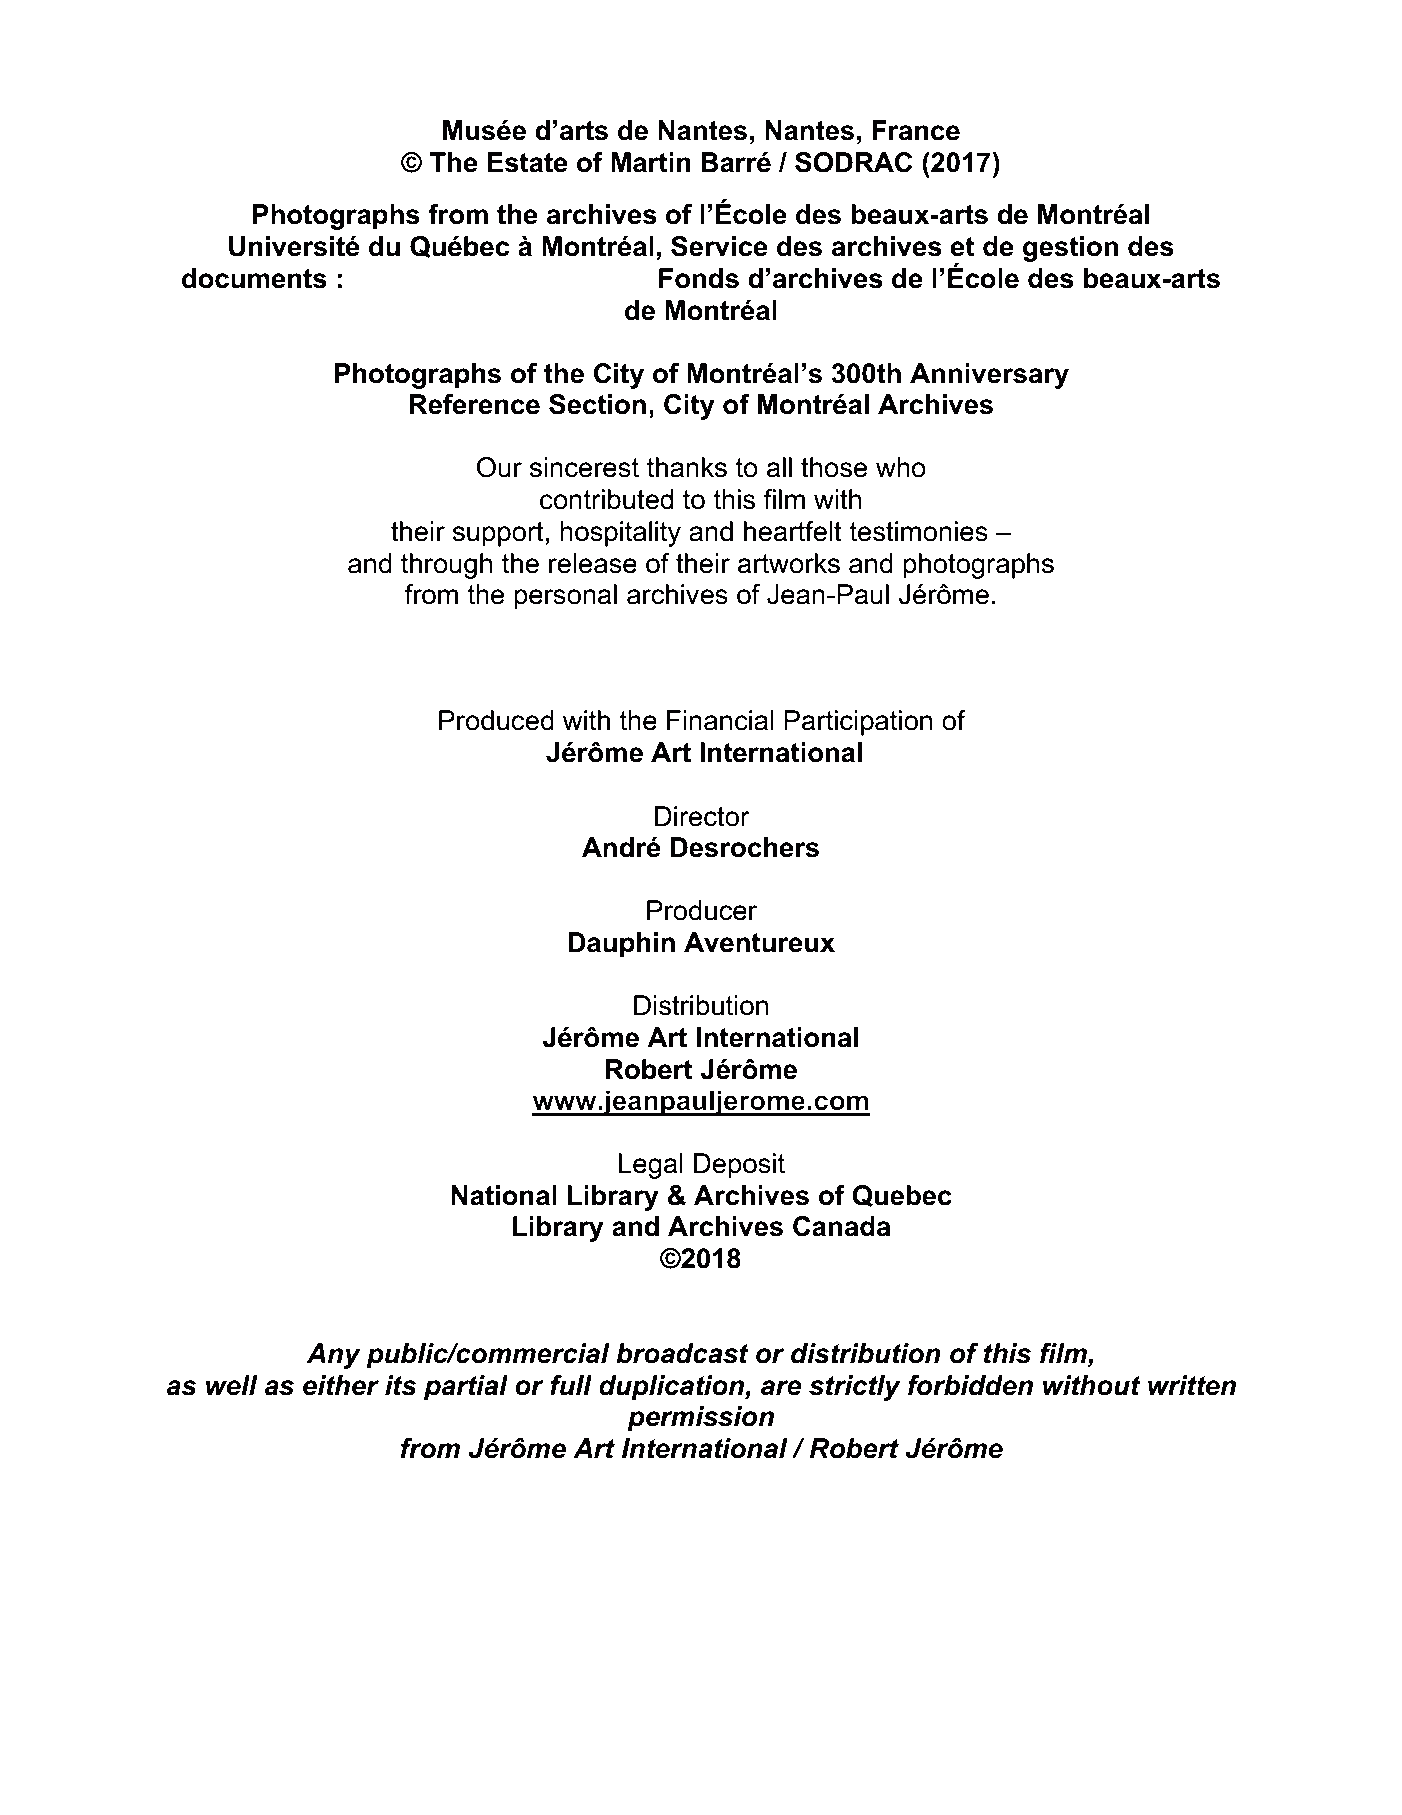 The height and width of the document is (1815, 1402). What do you see at coordinates (341, 1385) in the document?
I see `either` at bounding box center [341, 1385].
